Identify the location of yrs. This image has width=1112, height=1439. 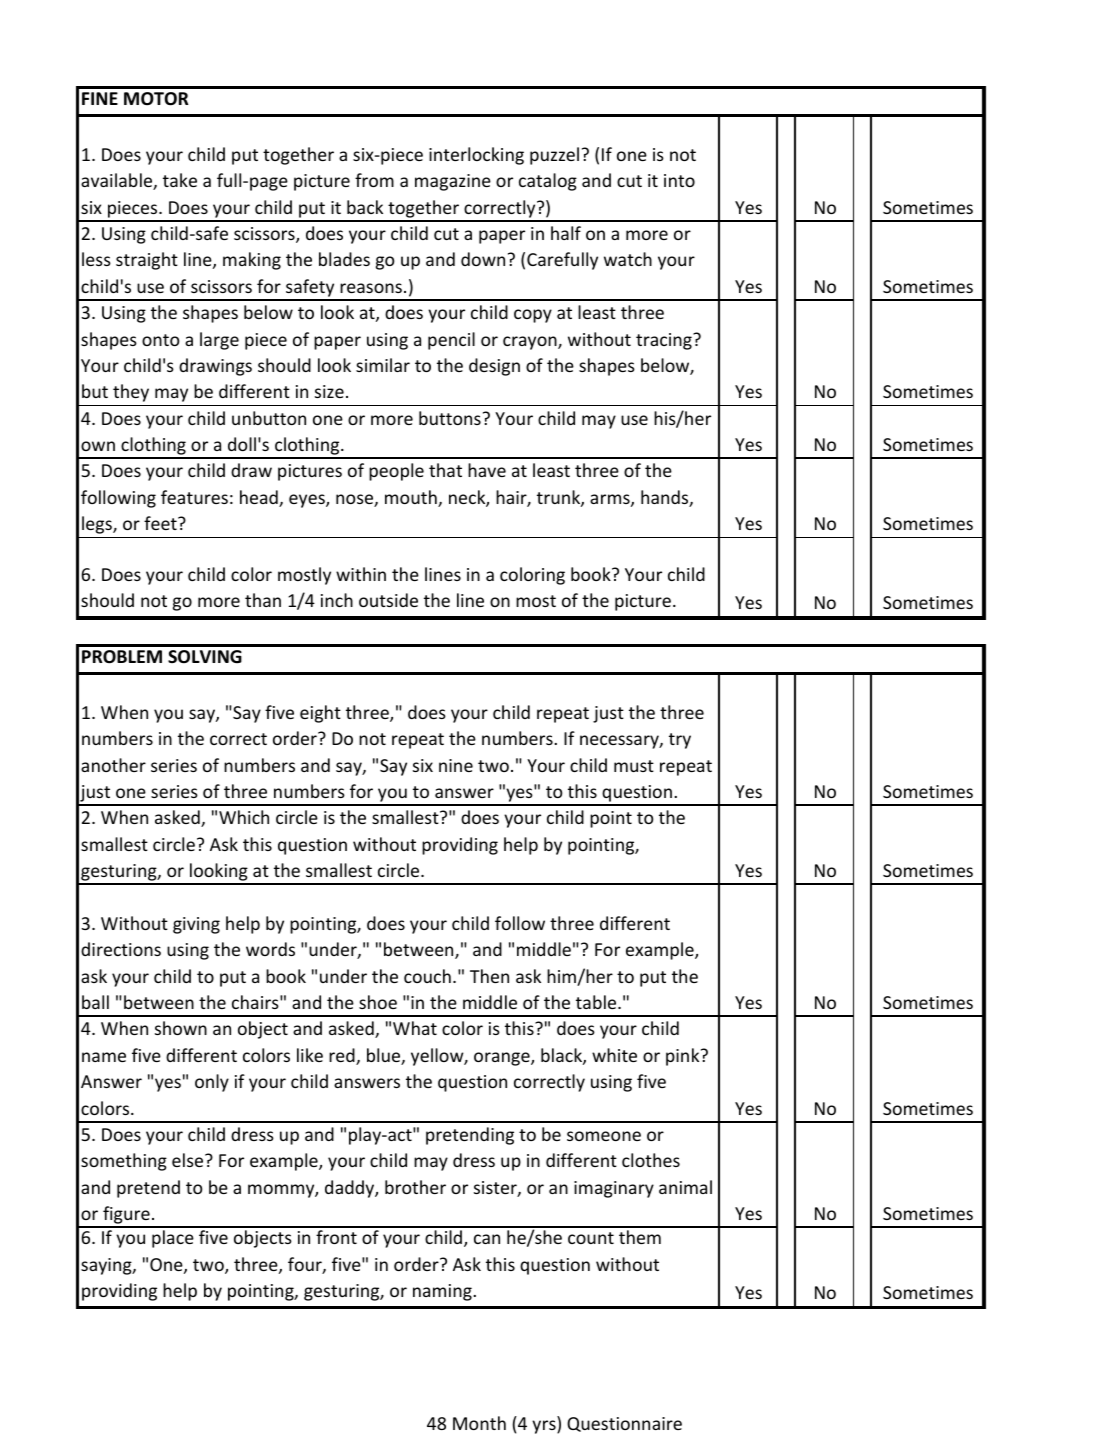
(545, 1427).
